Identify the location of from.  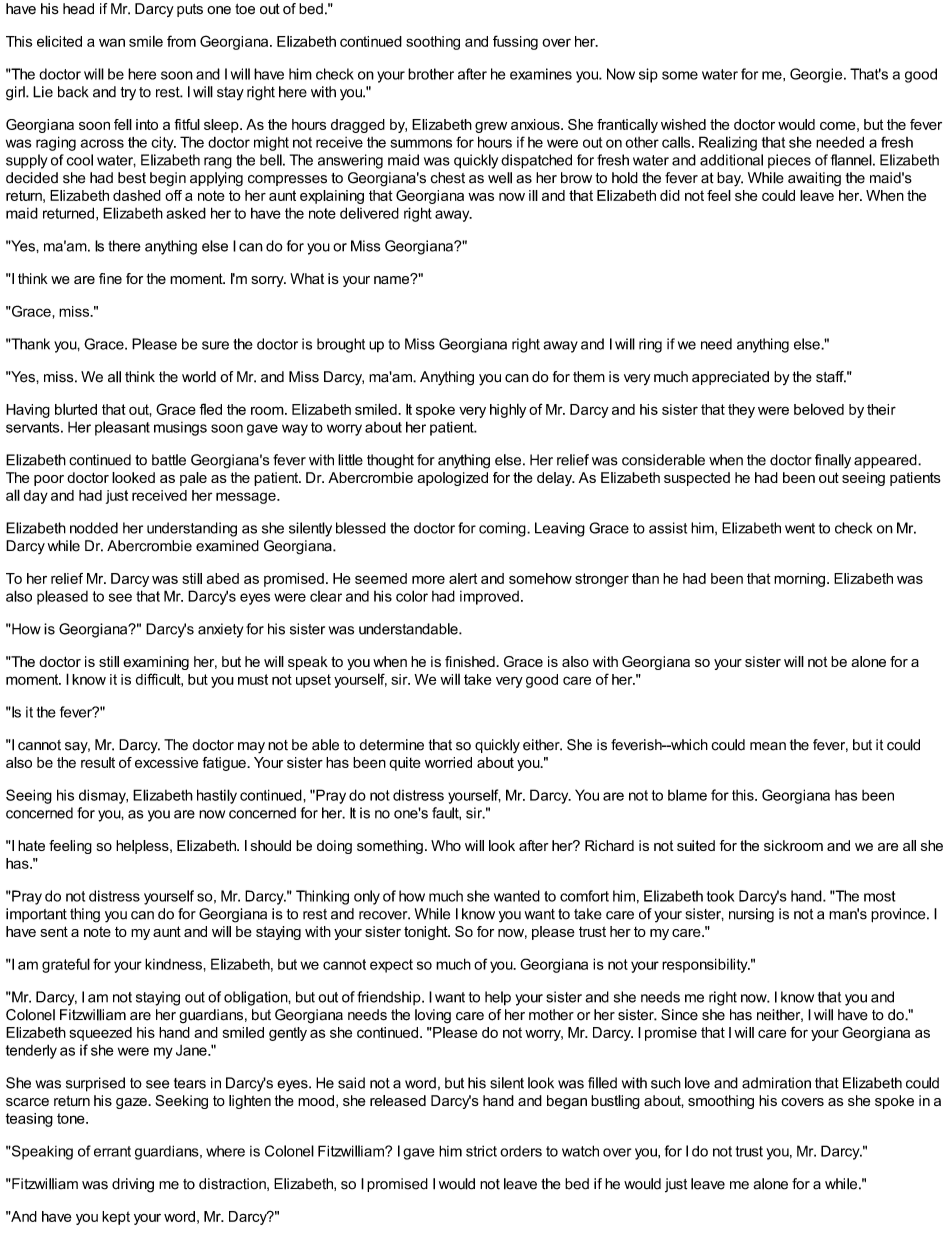
(181, 41).
